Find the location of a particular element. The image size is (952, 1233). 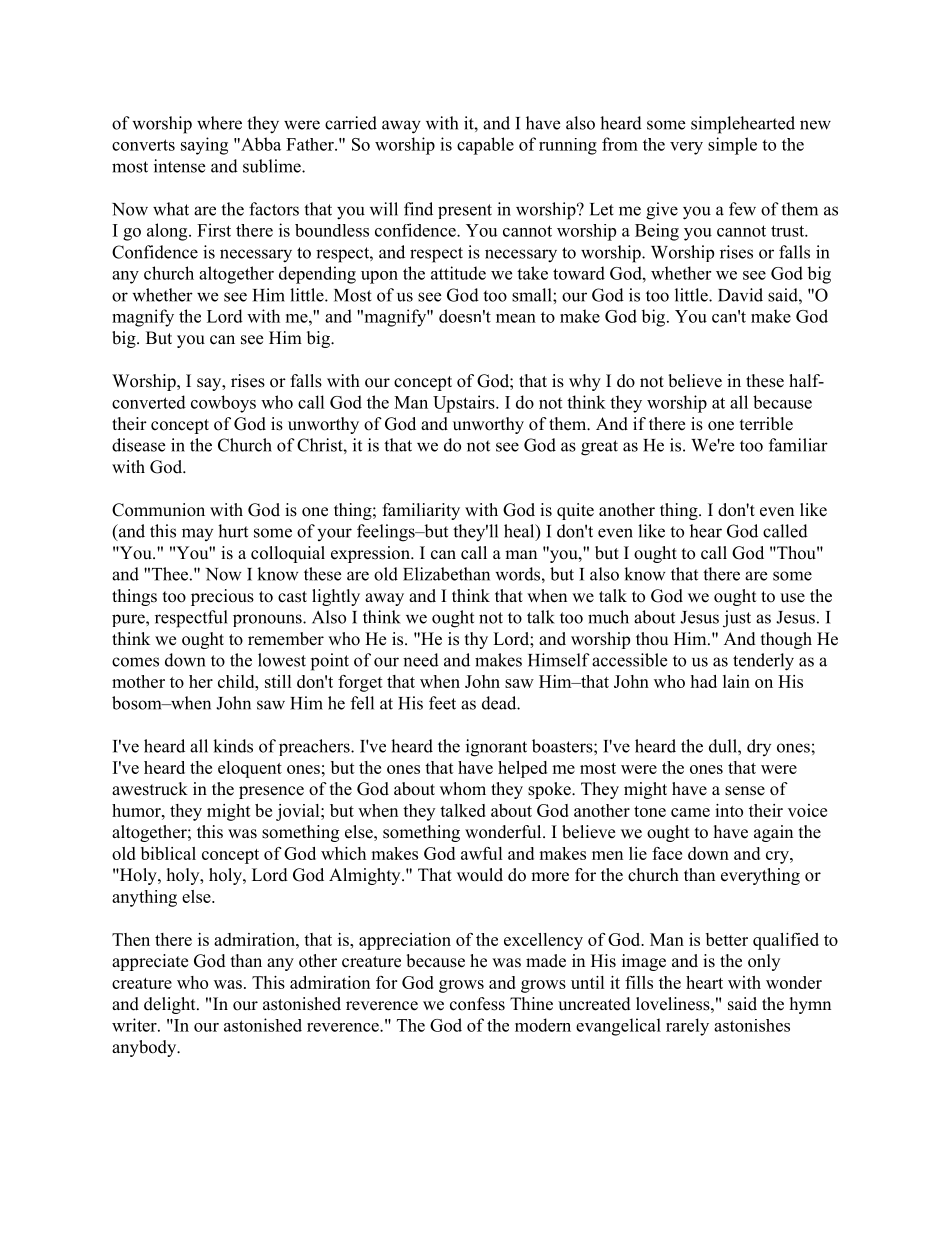

kinds is located at coordinates (233, 746).
